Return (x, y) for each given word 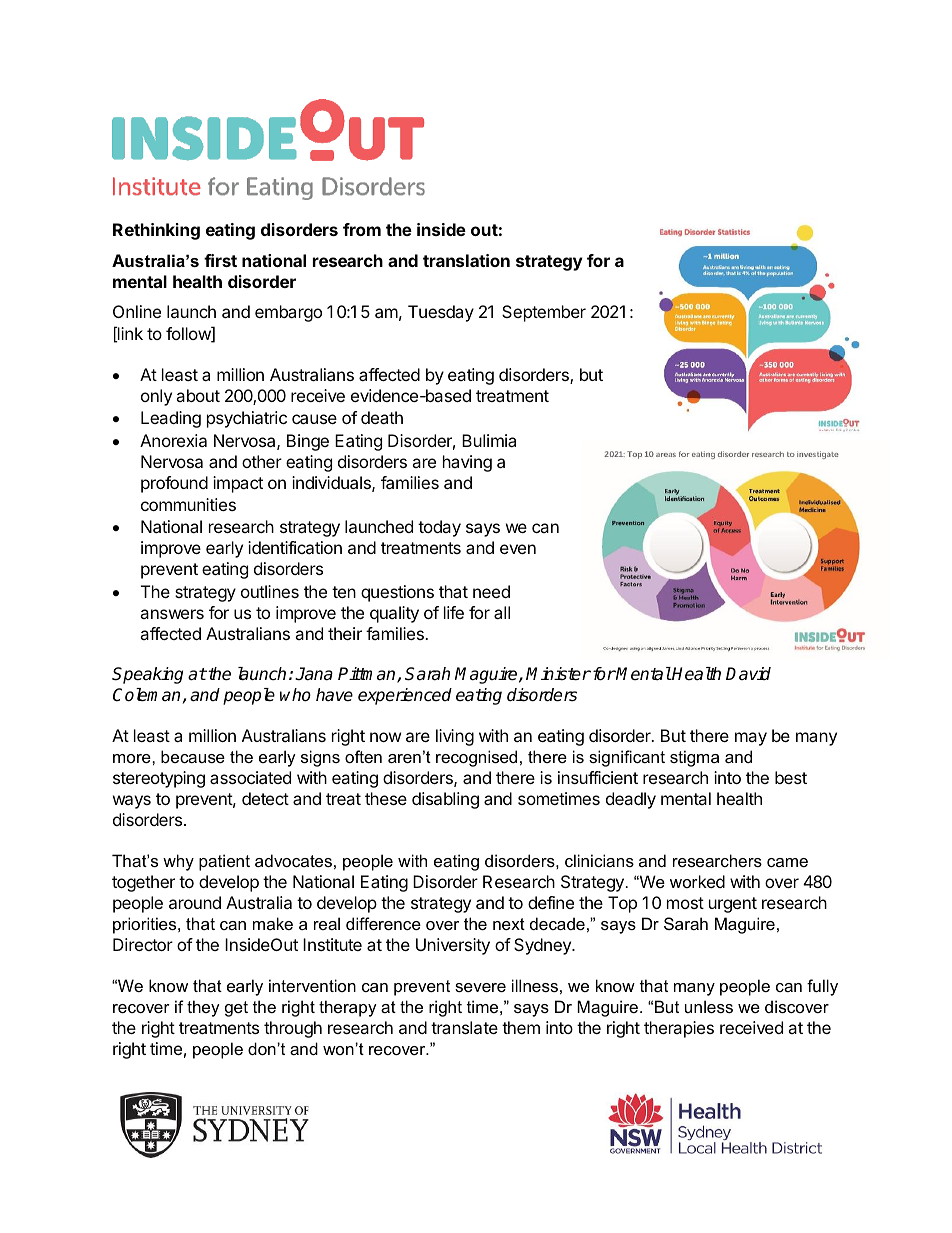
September (544, 313)
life (454, 612)
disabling (445, 800)
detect (265, 798)
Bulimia (489, 440)
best (791, 777)
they (203, 1008)
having (467, 463)
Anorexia (173, 440)
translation (466, 260)
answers (172, 614)
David (748, 673)
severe (480, 987)
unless (709, 1006)
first (220, 260)
